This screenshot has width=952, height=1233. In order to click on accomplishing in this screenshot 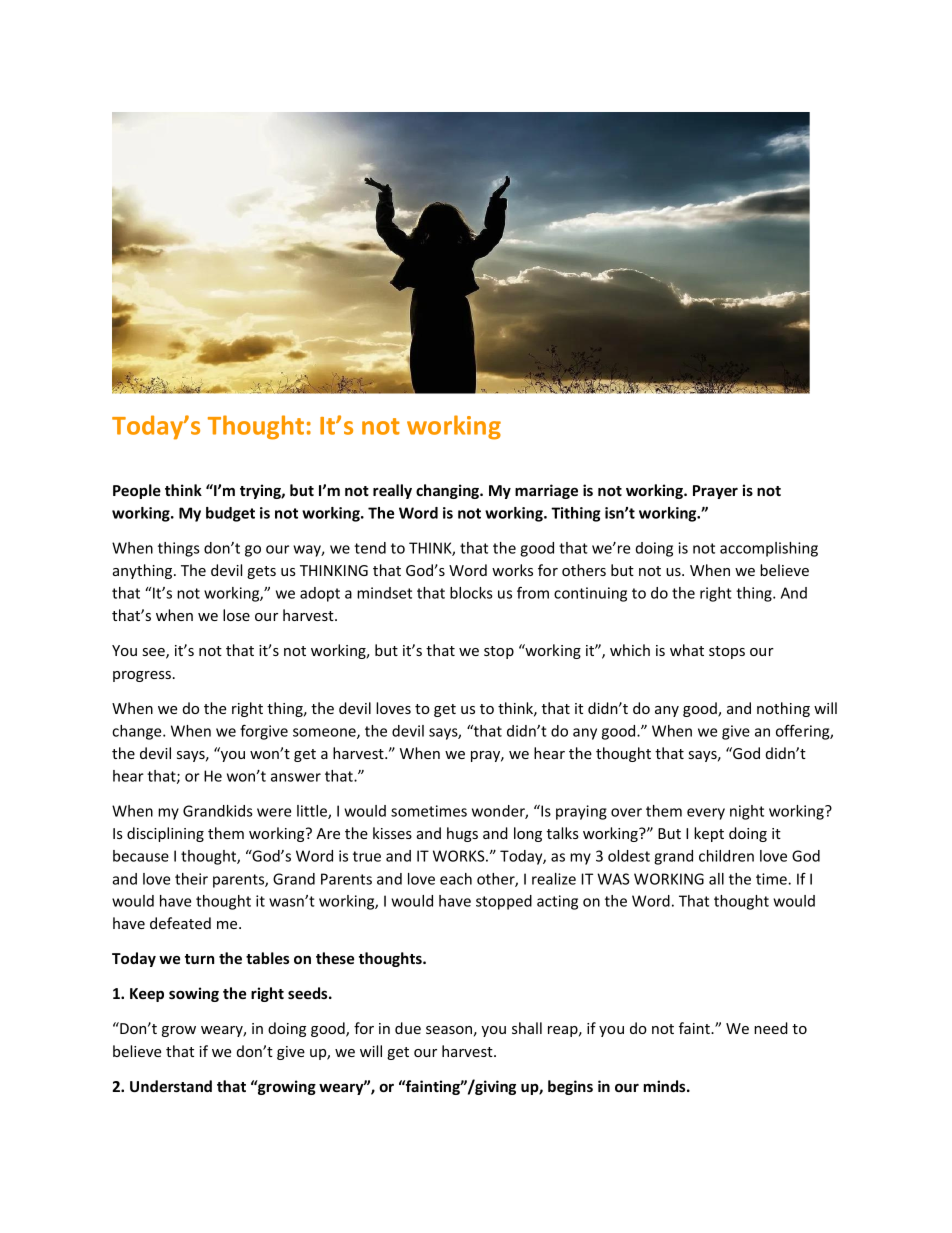, I will do `click(769, 549)`.
